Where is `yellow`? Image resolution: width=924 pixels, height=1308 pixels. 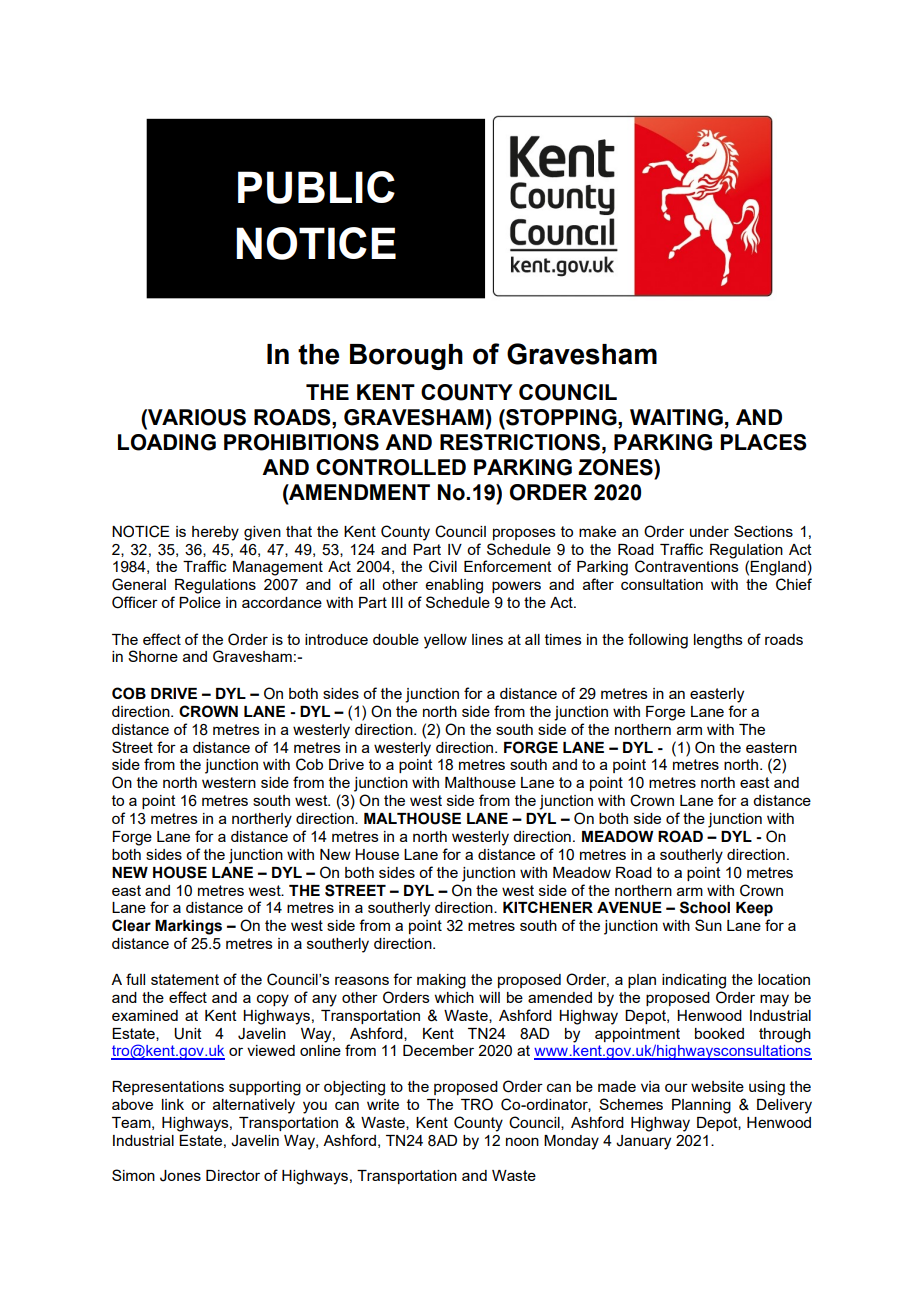 yellow is located at coordinates (445, 641).
